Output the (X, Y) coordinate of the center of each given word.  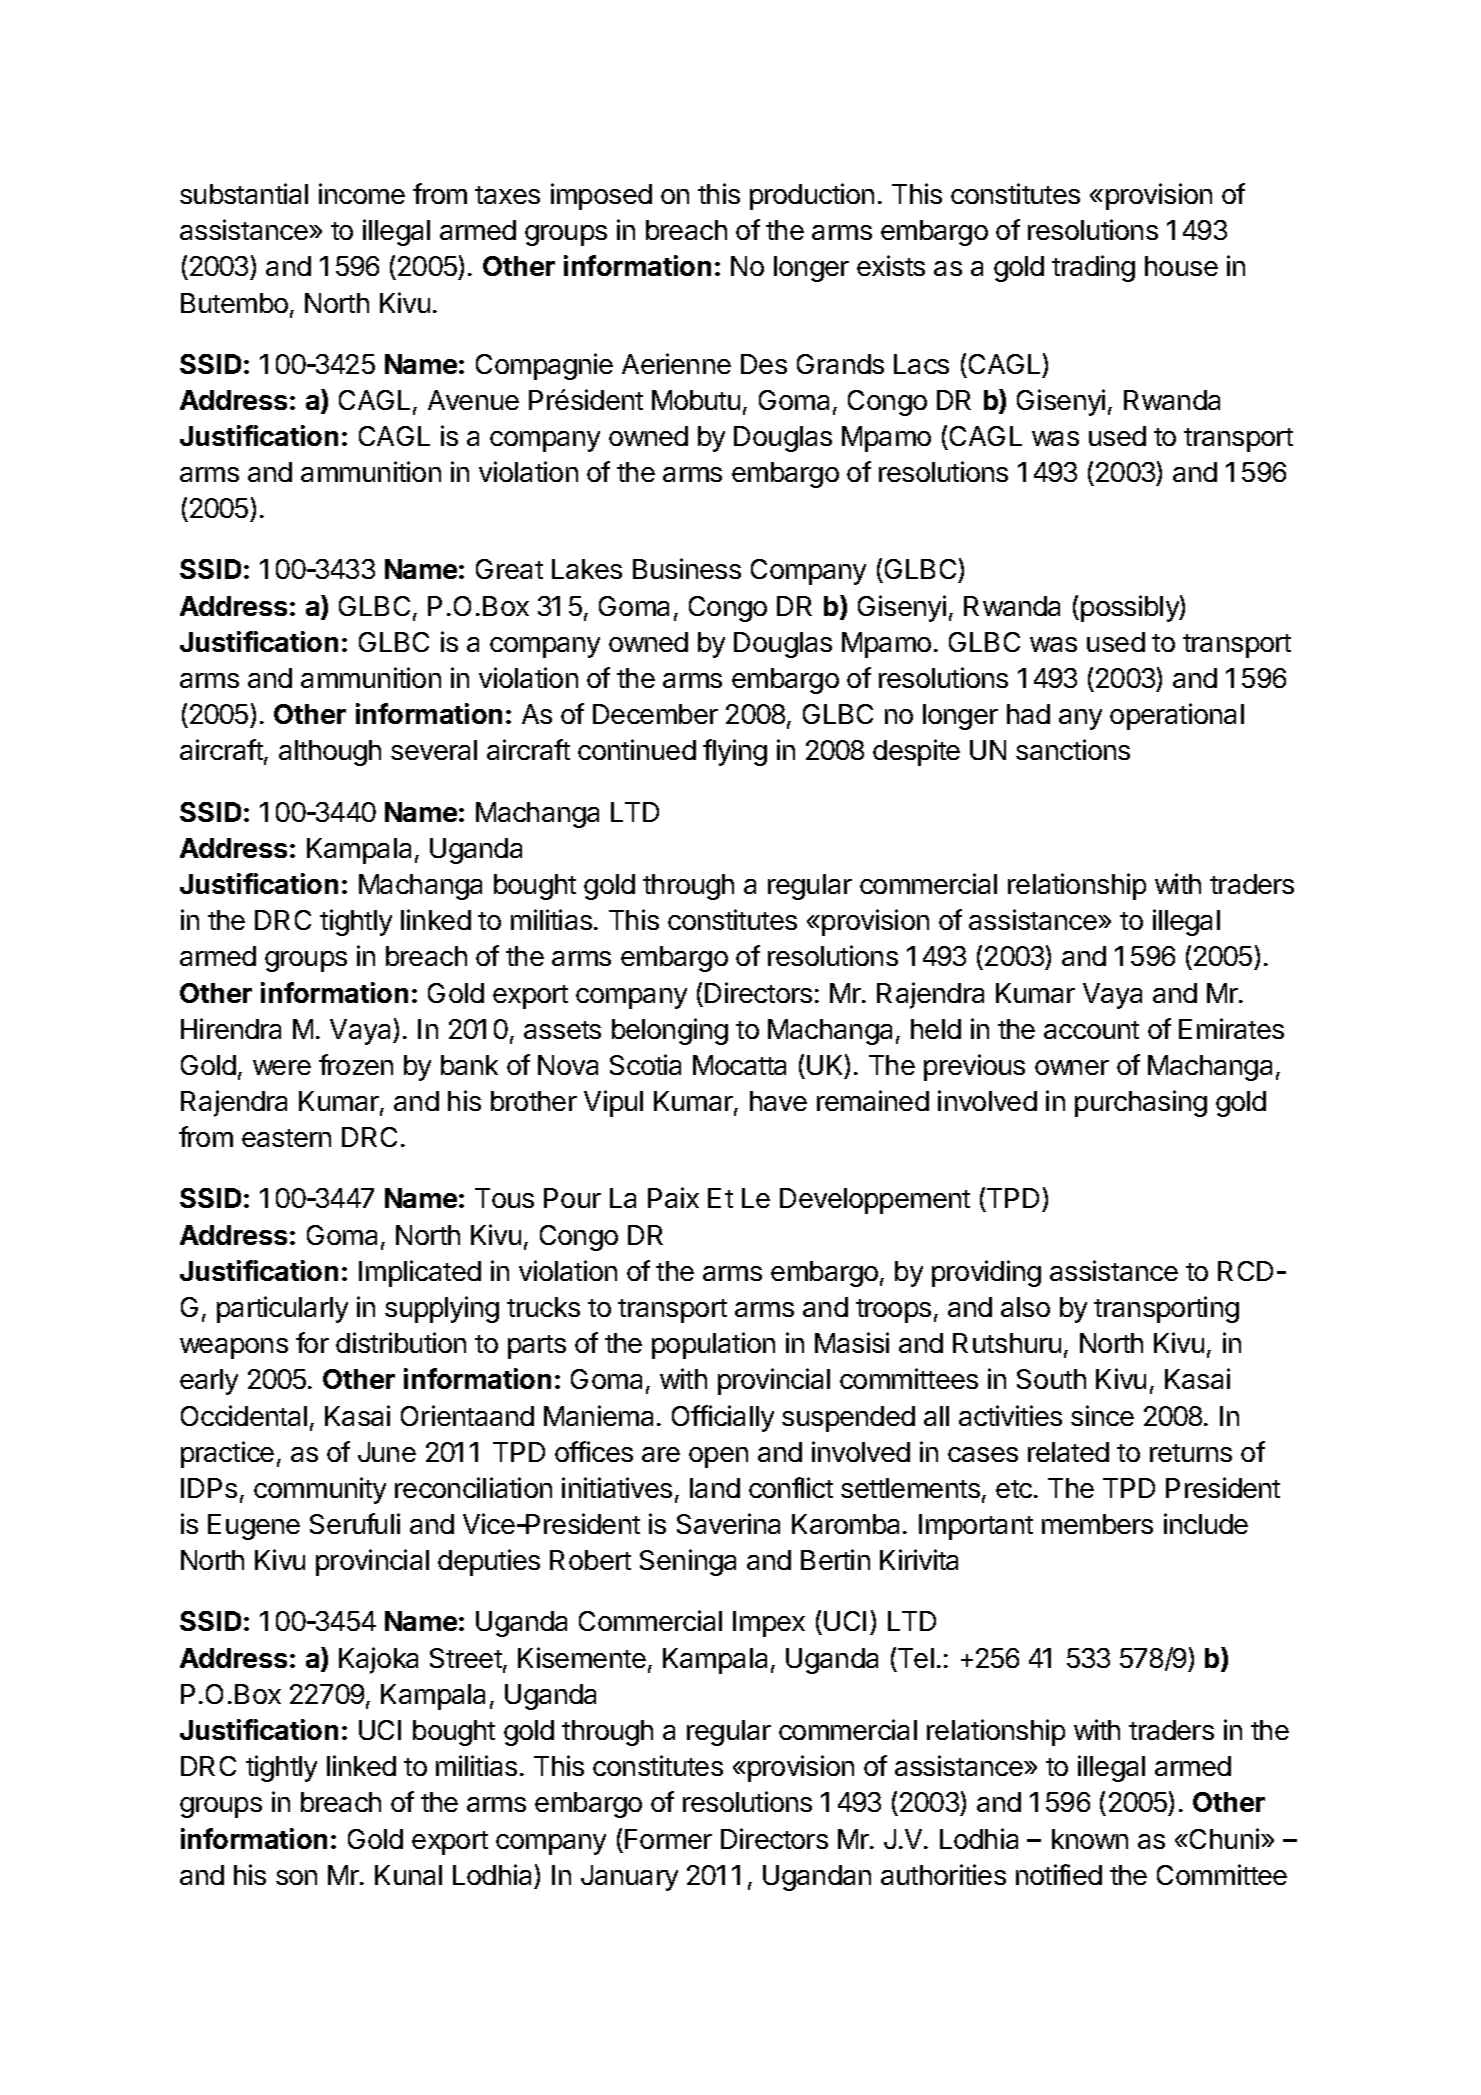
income (362, 193)
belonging (670, 1031)
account (1091, 1030)
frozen (356, 1064)
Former (668, 1839)
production (812, 196)
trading (1093, 268)
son (296, 1877)
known (1090, 1839)
